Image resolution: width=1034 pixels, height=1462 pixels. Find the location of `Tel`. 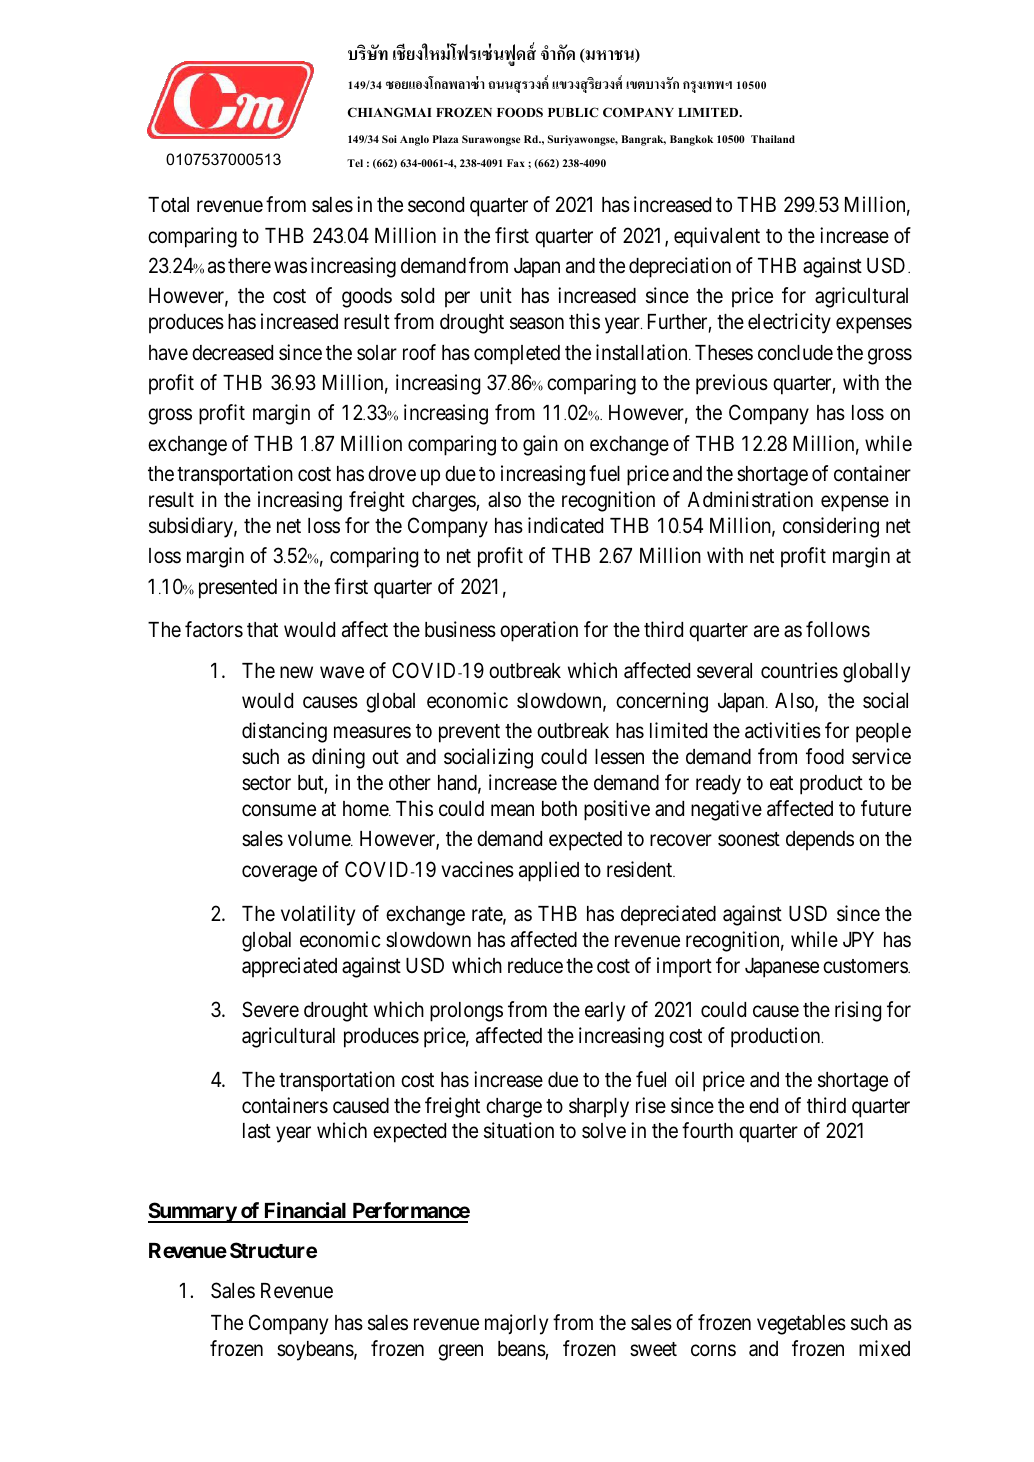

Tel is located at coordinates (355, 163).
